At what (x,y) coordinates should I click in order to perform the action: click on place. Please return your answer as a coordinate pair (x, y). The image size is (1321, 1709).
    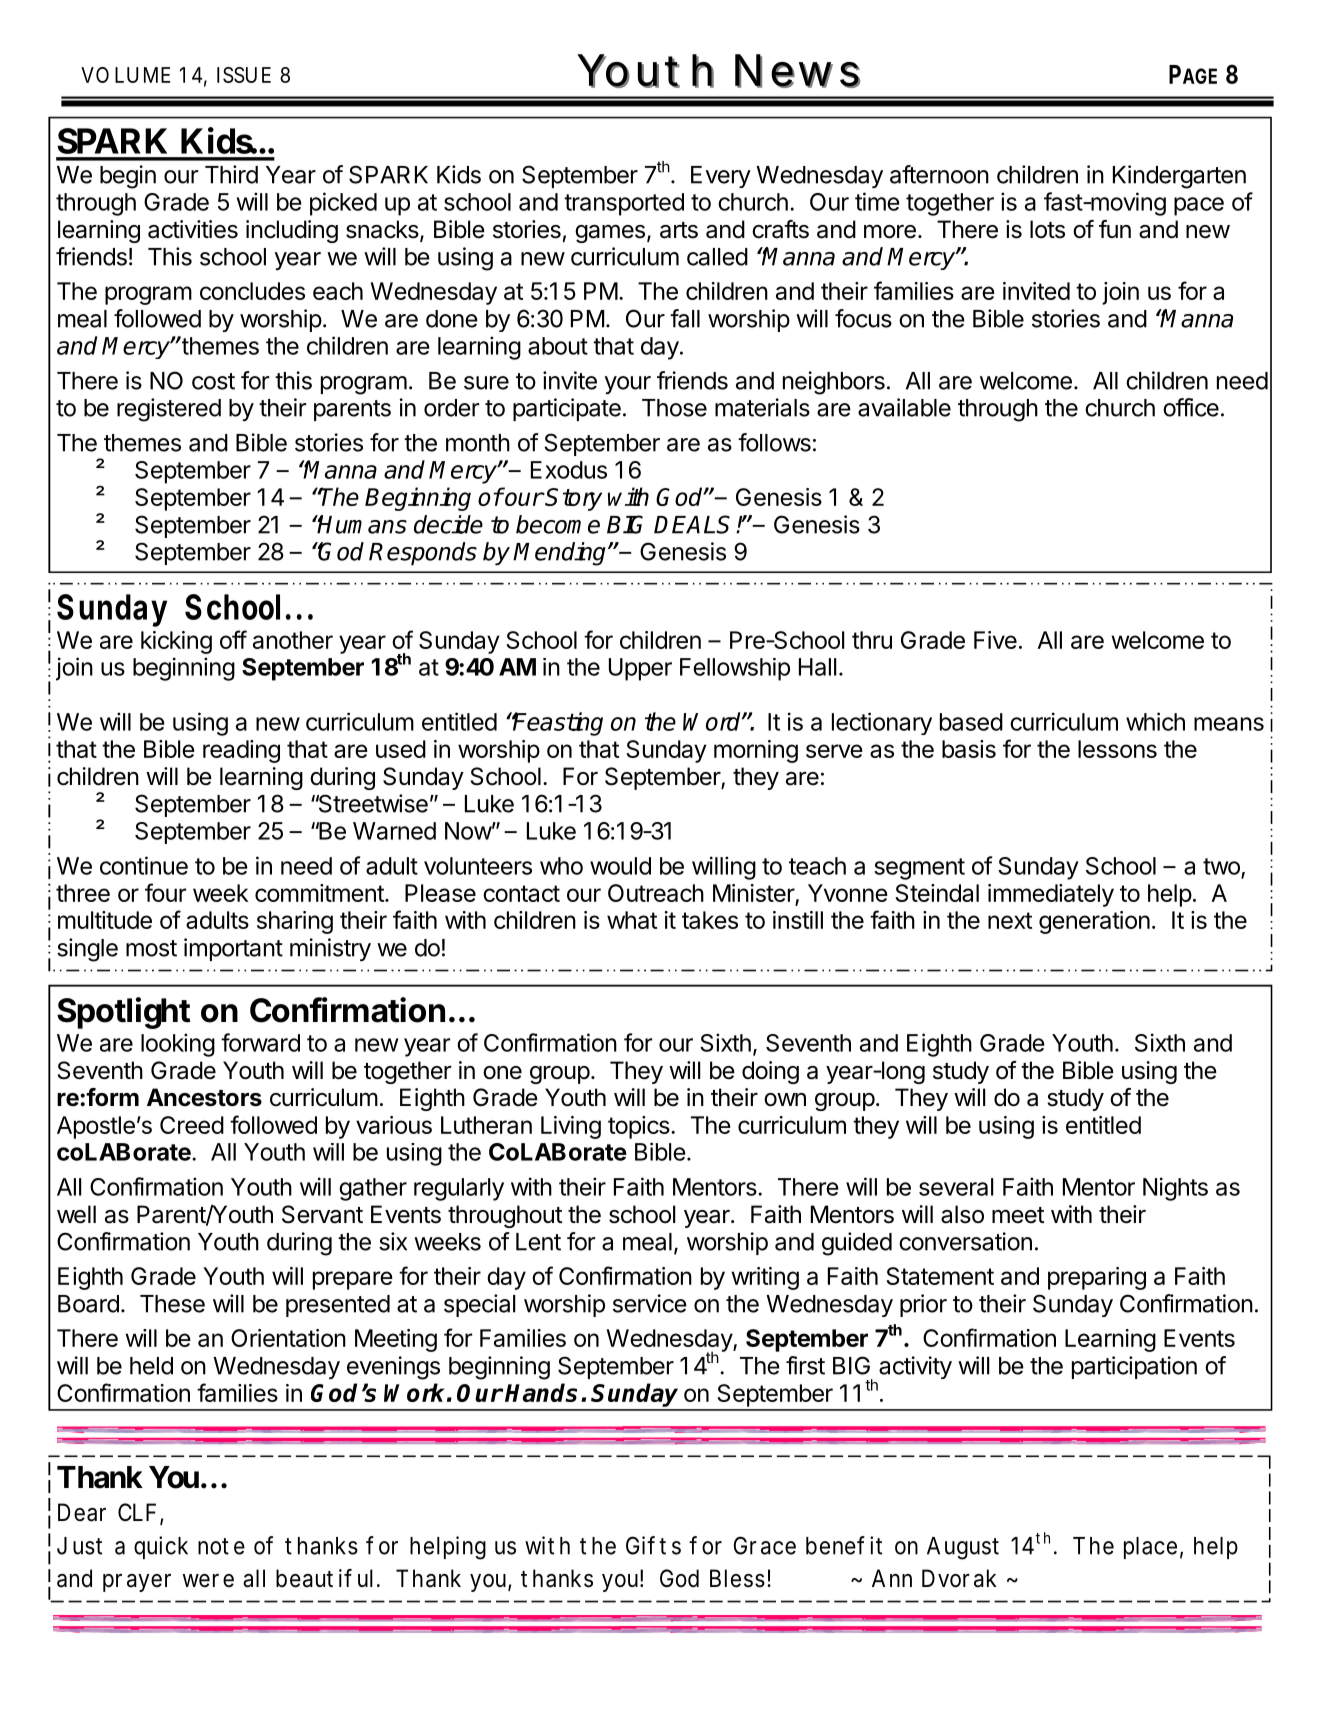
    Looking at the image, I should click on (1150, 1548).
